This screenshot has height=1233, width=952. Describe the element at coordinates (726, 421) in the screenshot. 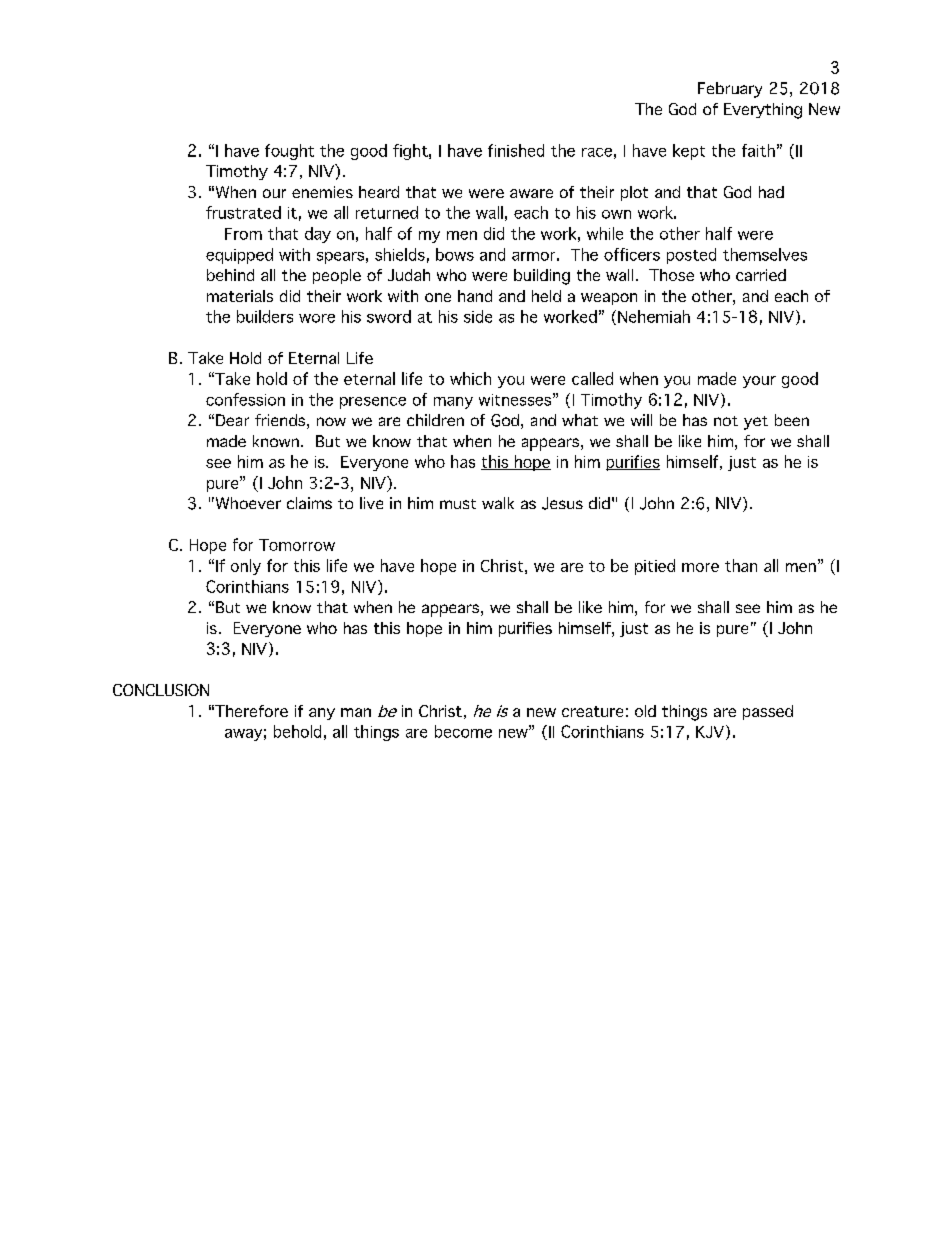

I see `not` at that location.
